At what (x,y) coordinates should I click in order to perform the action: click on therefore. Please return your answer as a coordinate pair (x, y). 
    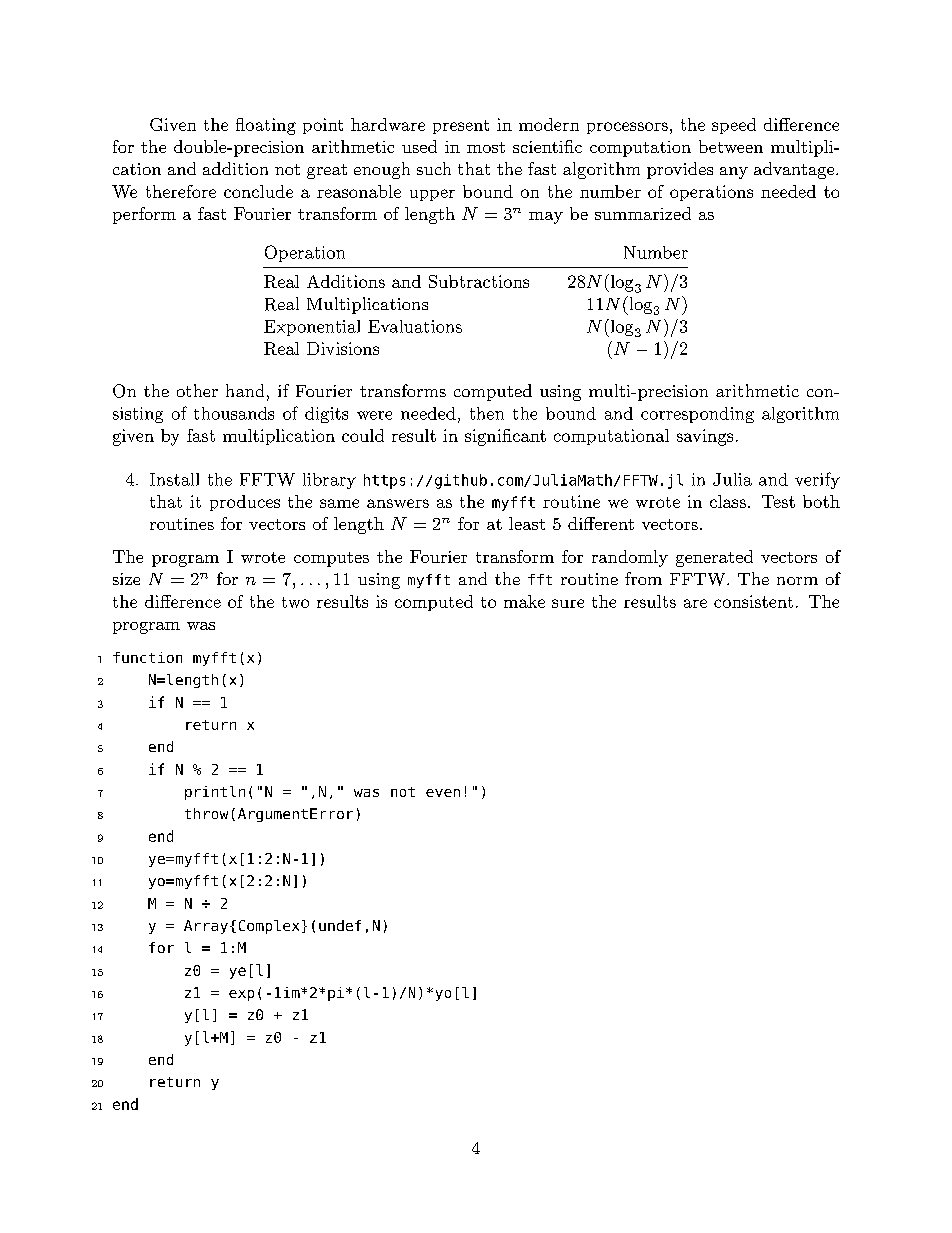
    Looking at the image, I should click on (181, 191).
